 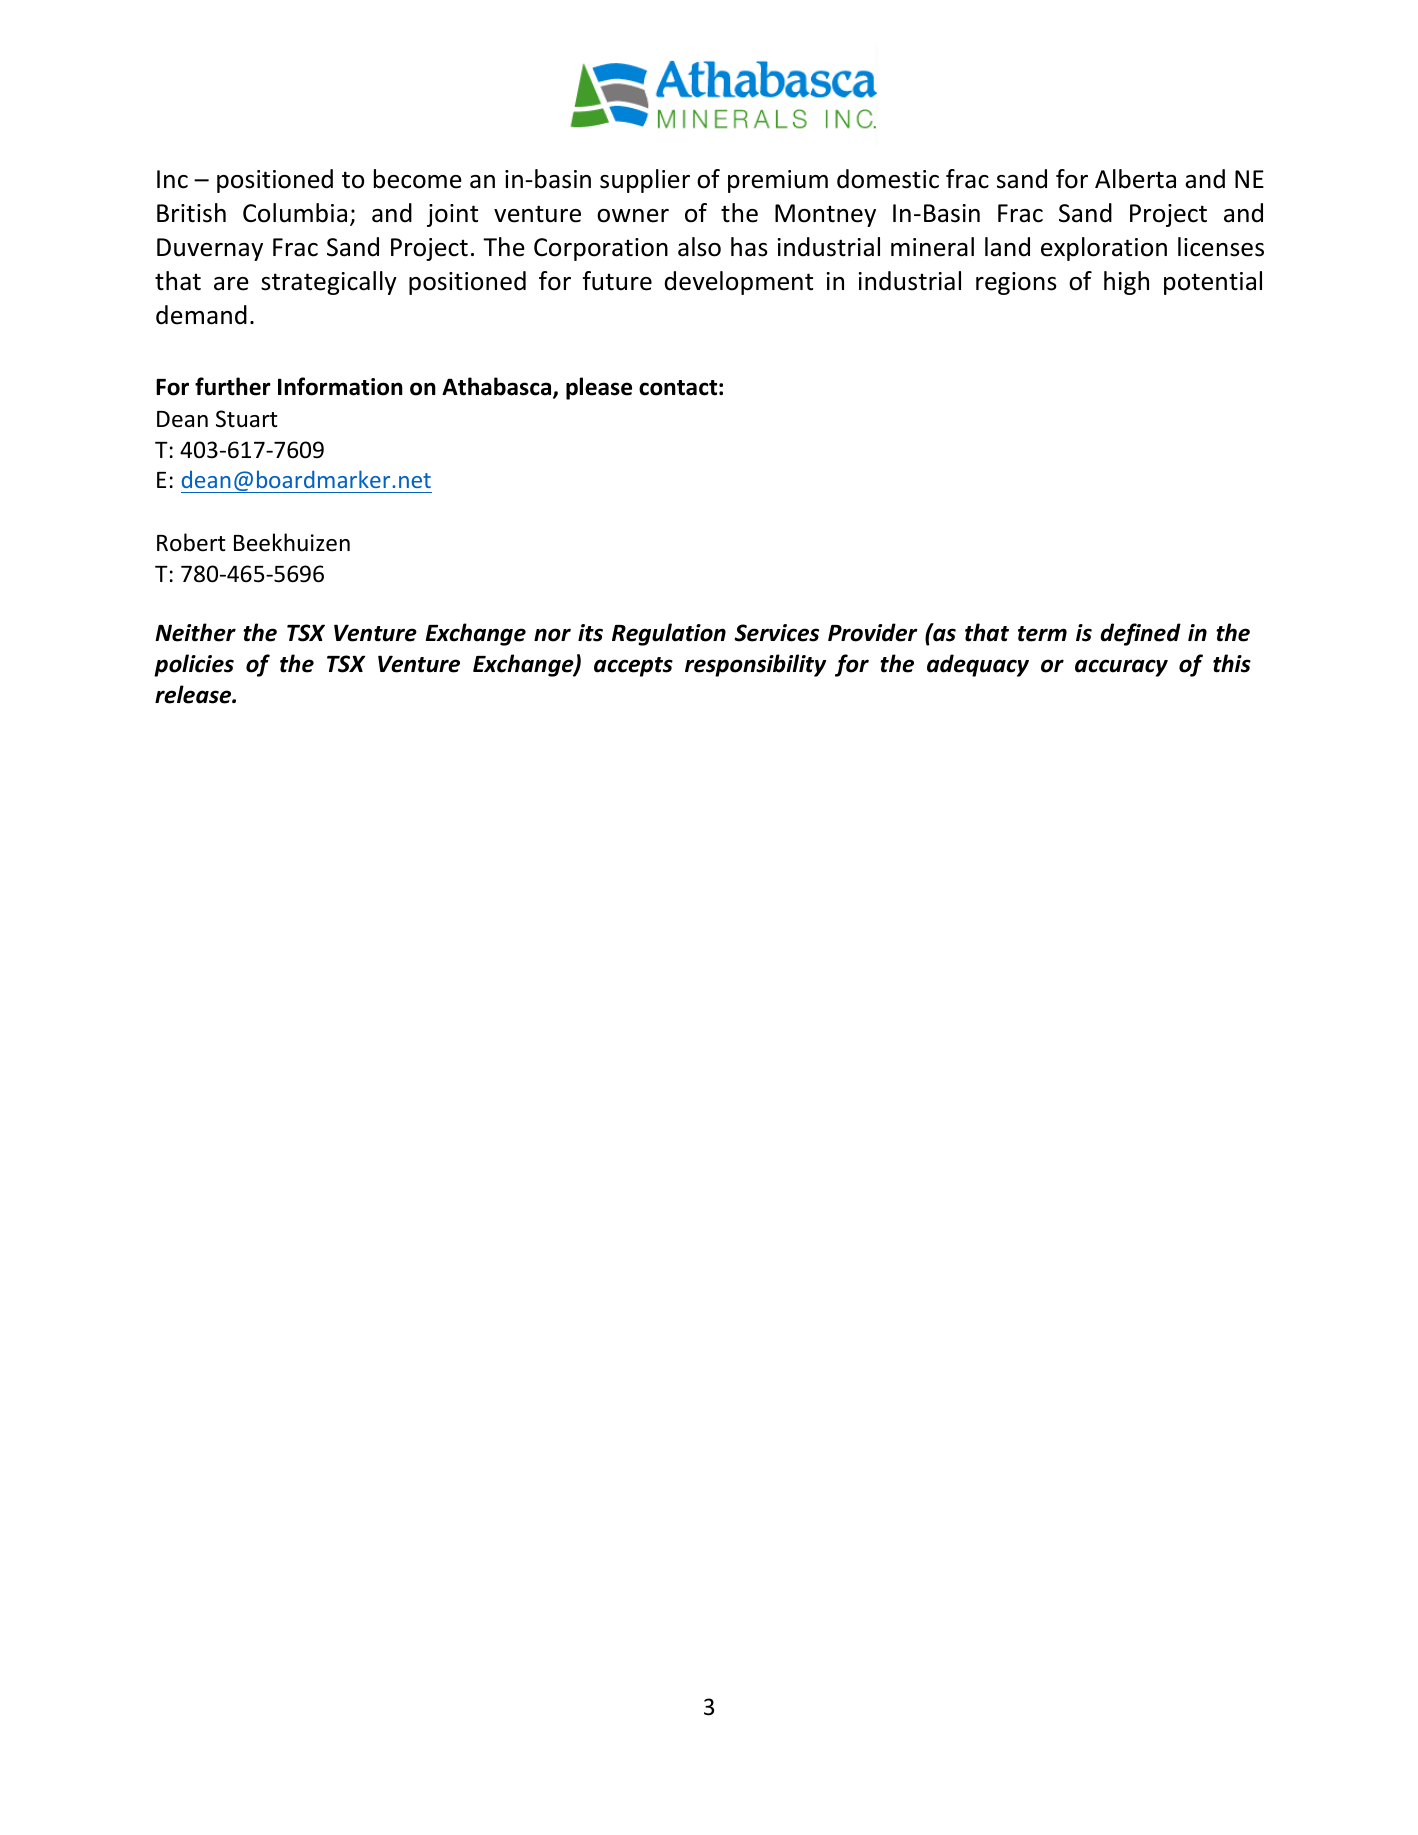 What do you see at coordinates (201, 315) in the page?
I see `demand` at bounding box center [201, 315].
